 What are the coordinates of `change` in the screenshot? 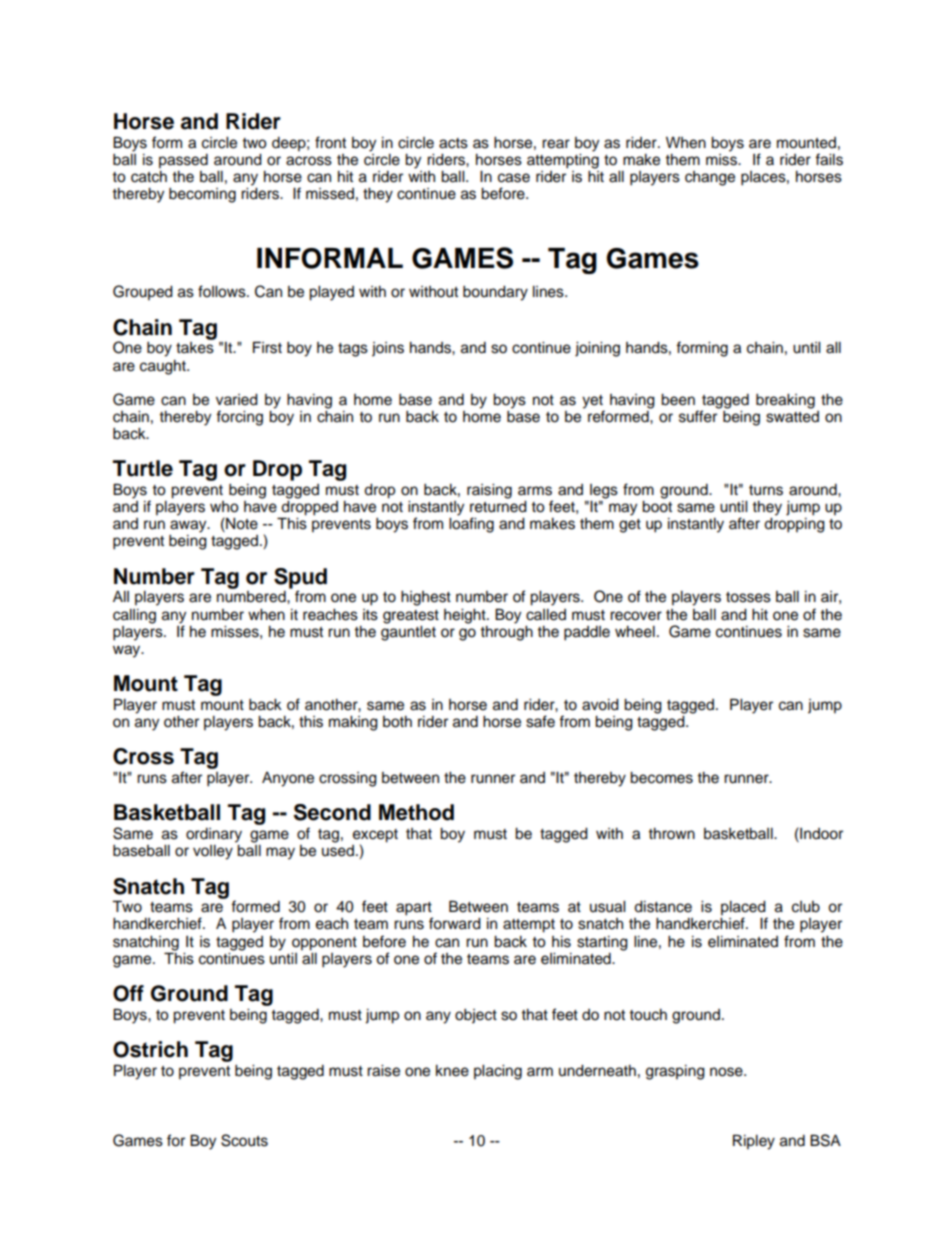 It's located at (710, 178).
